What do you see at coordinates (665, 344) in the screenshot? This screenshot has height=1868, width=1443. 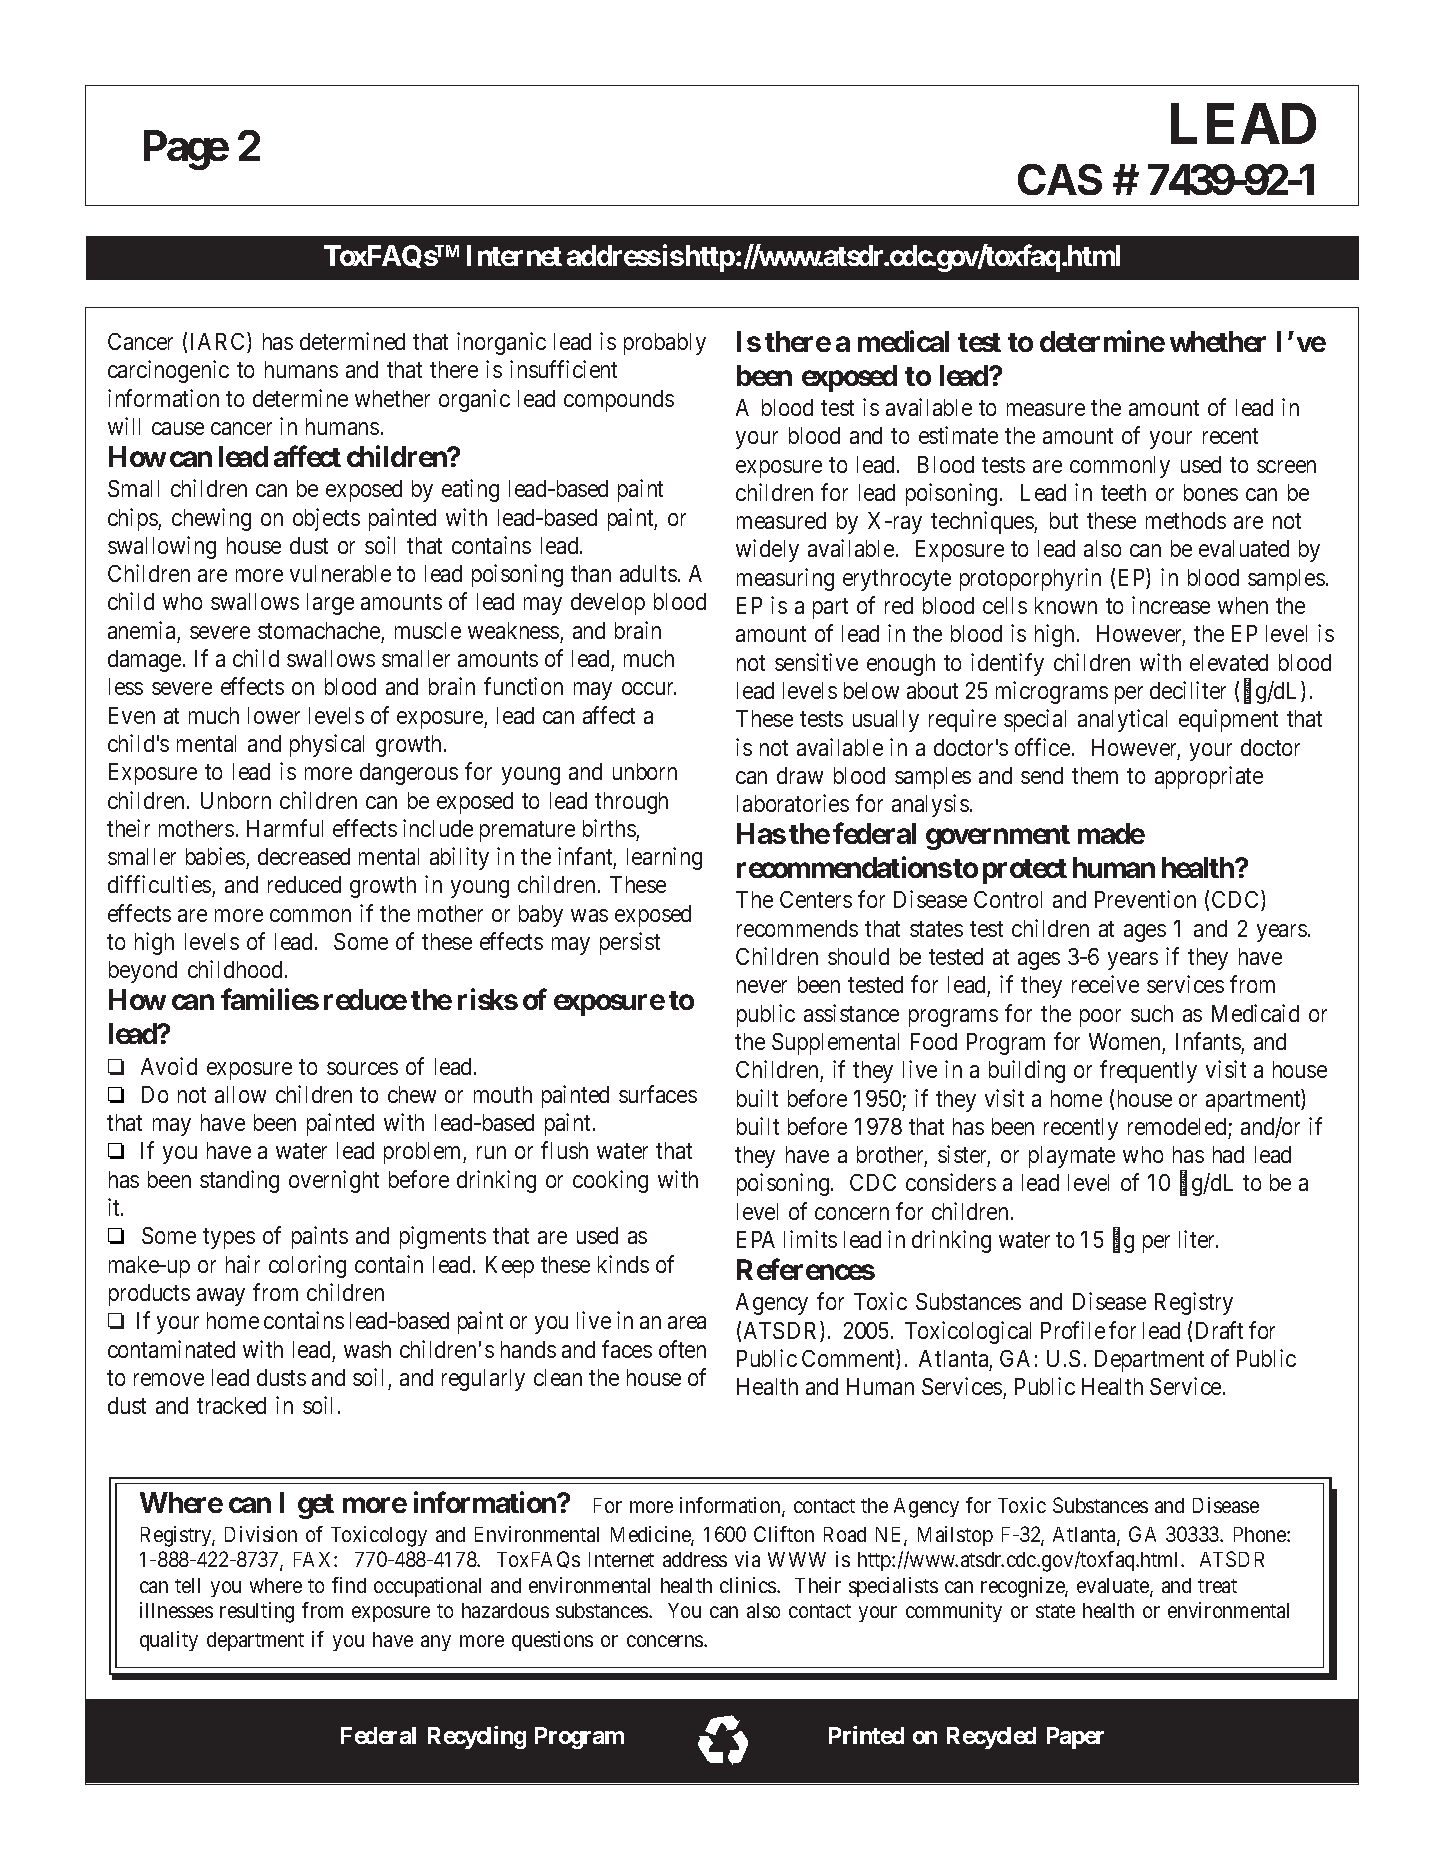 I see `probably` at bounding box center [665, 344].
